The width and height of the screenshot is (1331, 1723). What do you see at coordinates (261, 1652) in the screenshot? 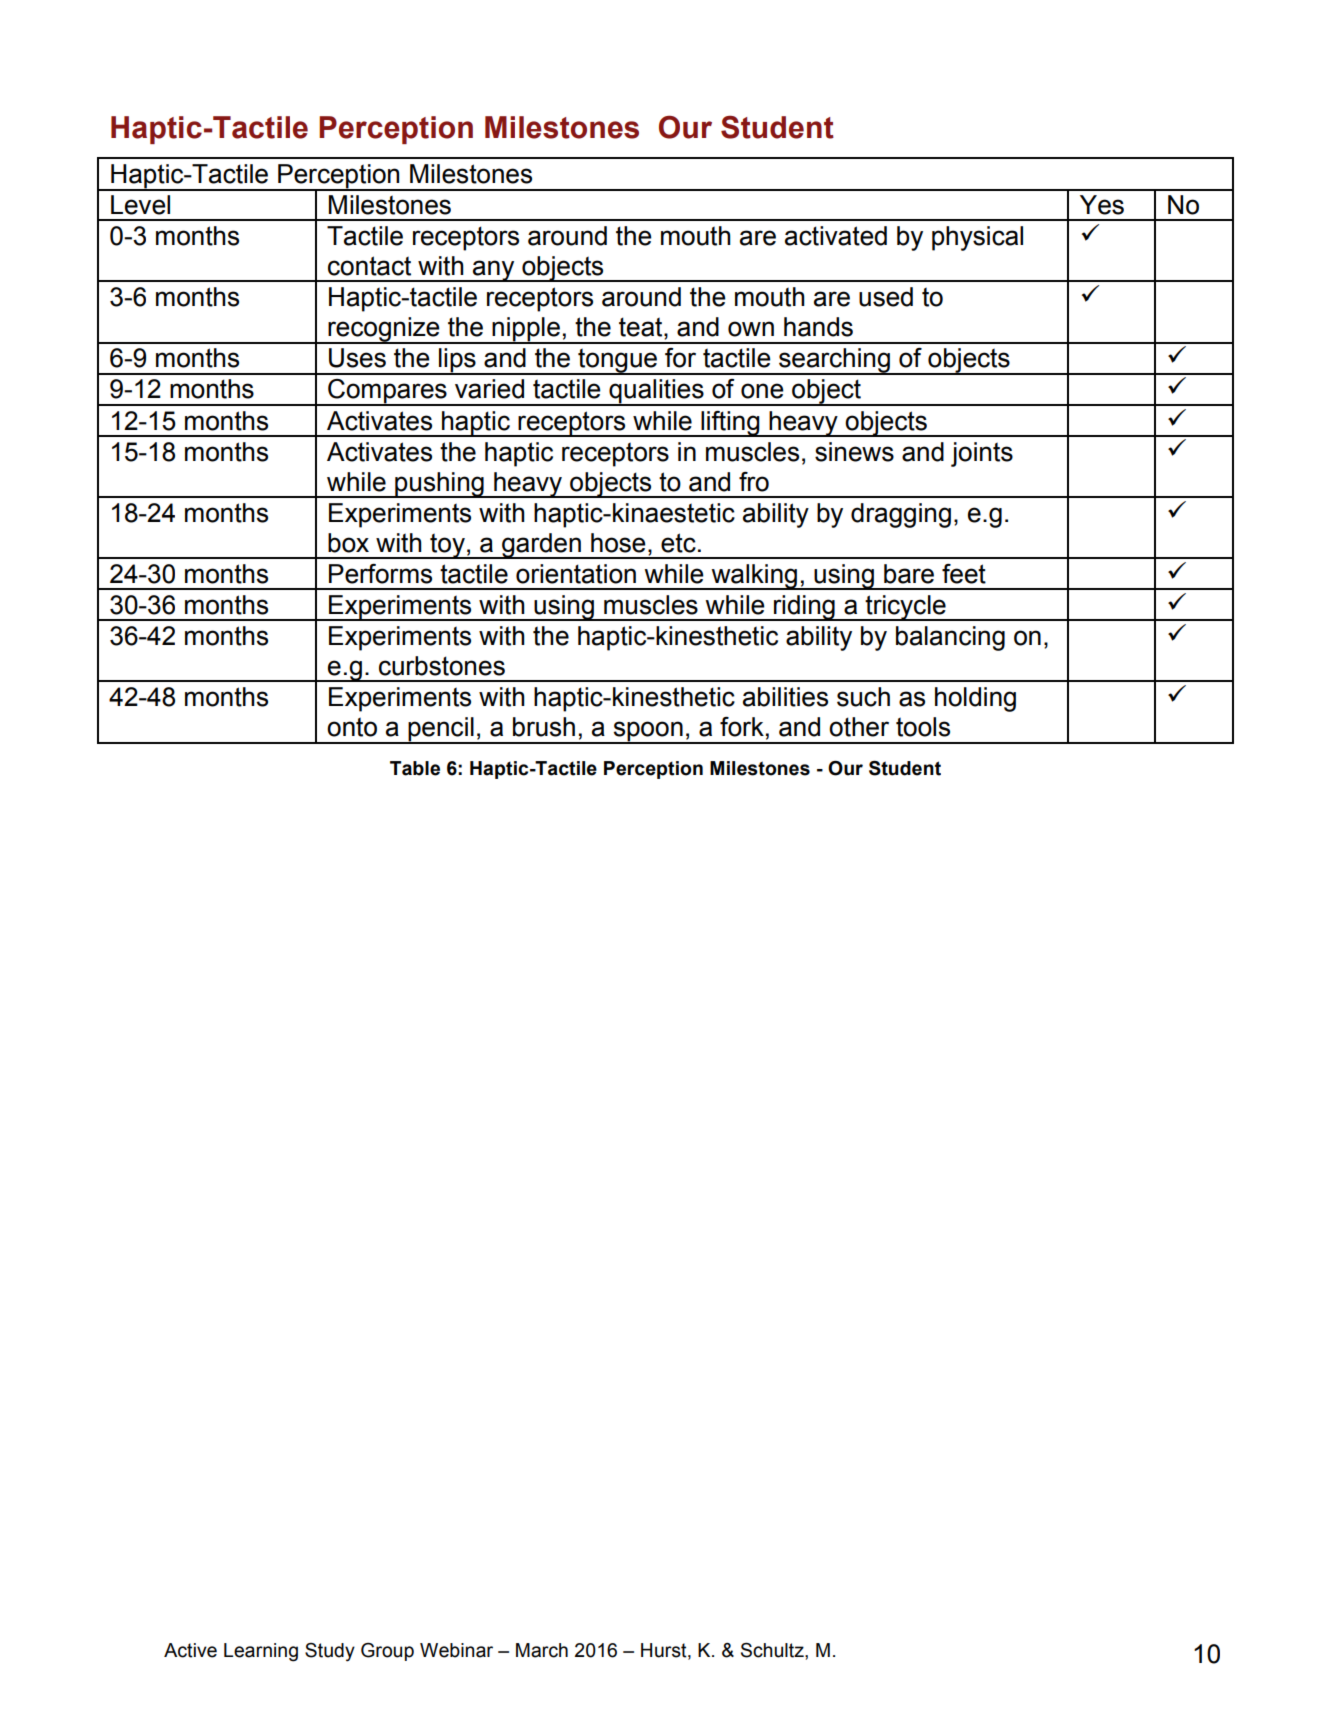
I see `Learning` at bounding box center [261, 1652].
